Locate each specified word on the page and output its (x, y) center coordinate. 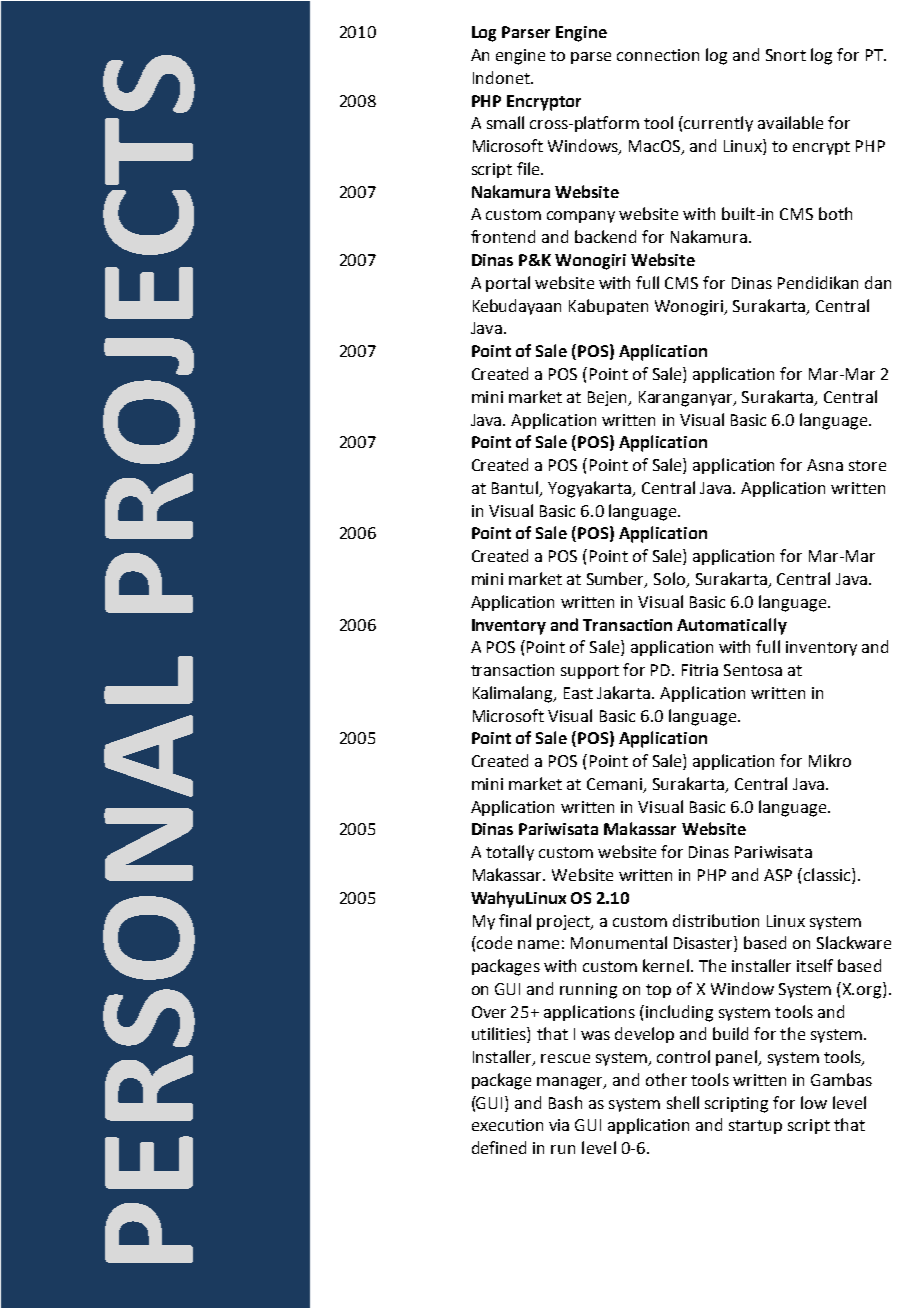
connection (658, 55)
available (790, 122)
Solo (671, 580)
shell (683, 1102)
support (590, 672)
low (814, 1102)
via (559, 1125)
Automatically (732, 626)
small (505, 122)
